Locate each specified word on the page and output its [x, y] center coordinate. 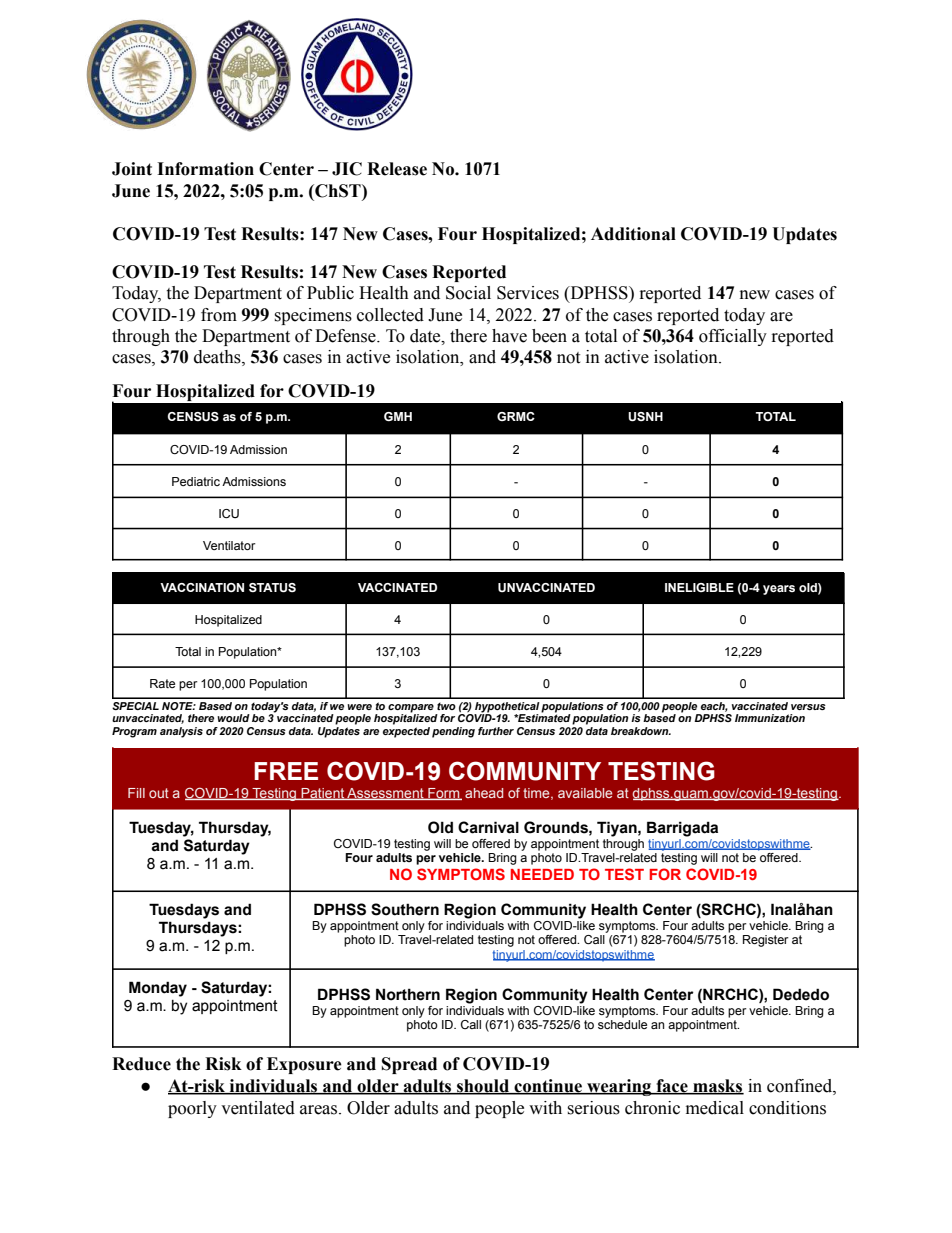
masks [717, 1087]
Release [397, 169]
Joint [132, 169]
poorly [192, 1109]
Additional [633, 234]
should [483, 1087]
